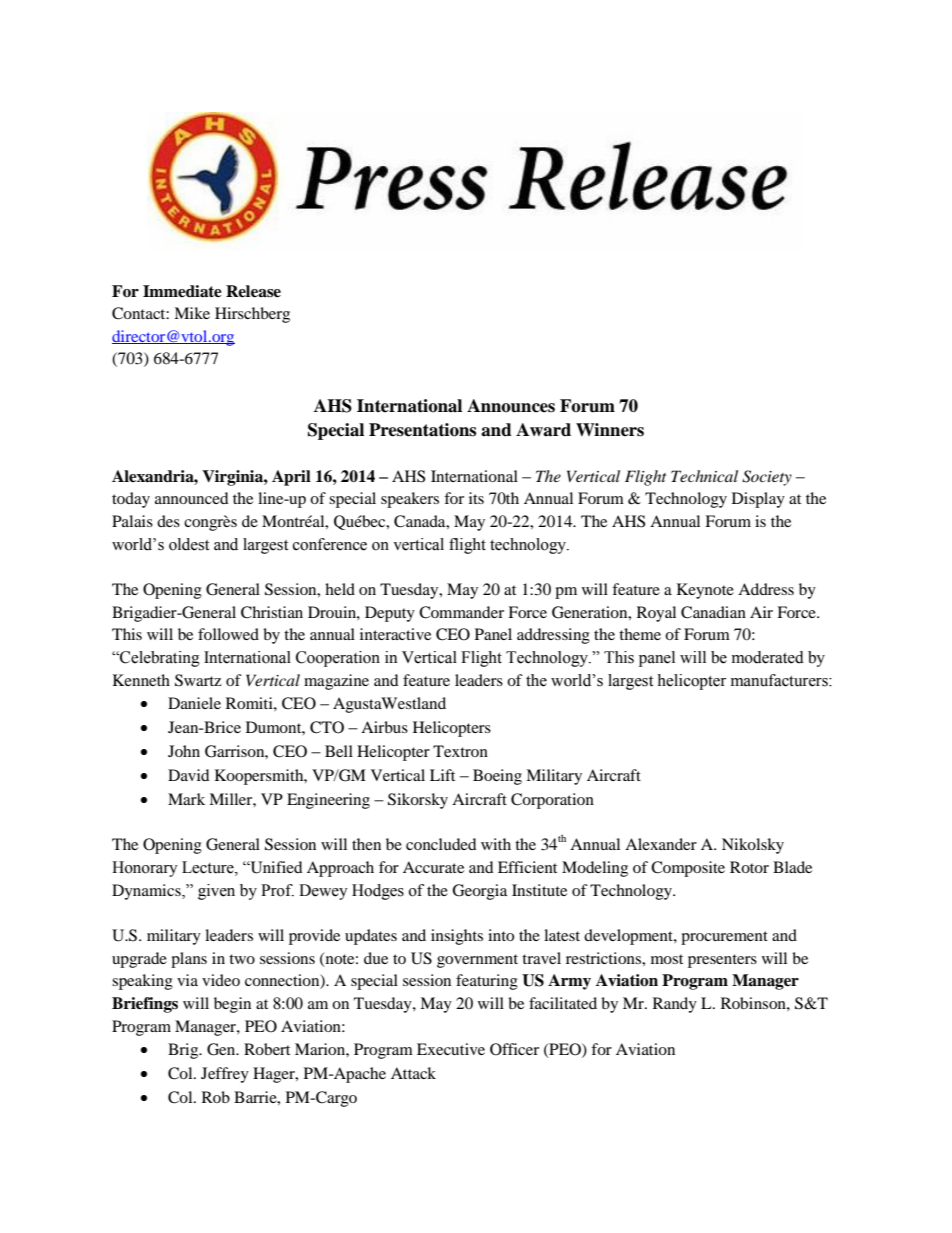 The image size is (952, 1233). I want to click on Announces, so click(511, 406).
